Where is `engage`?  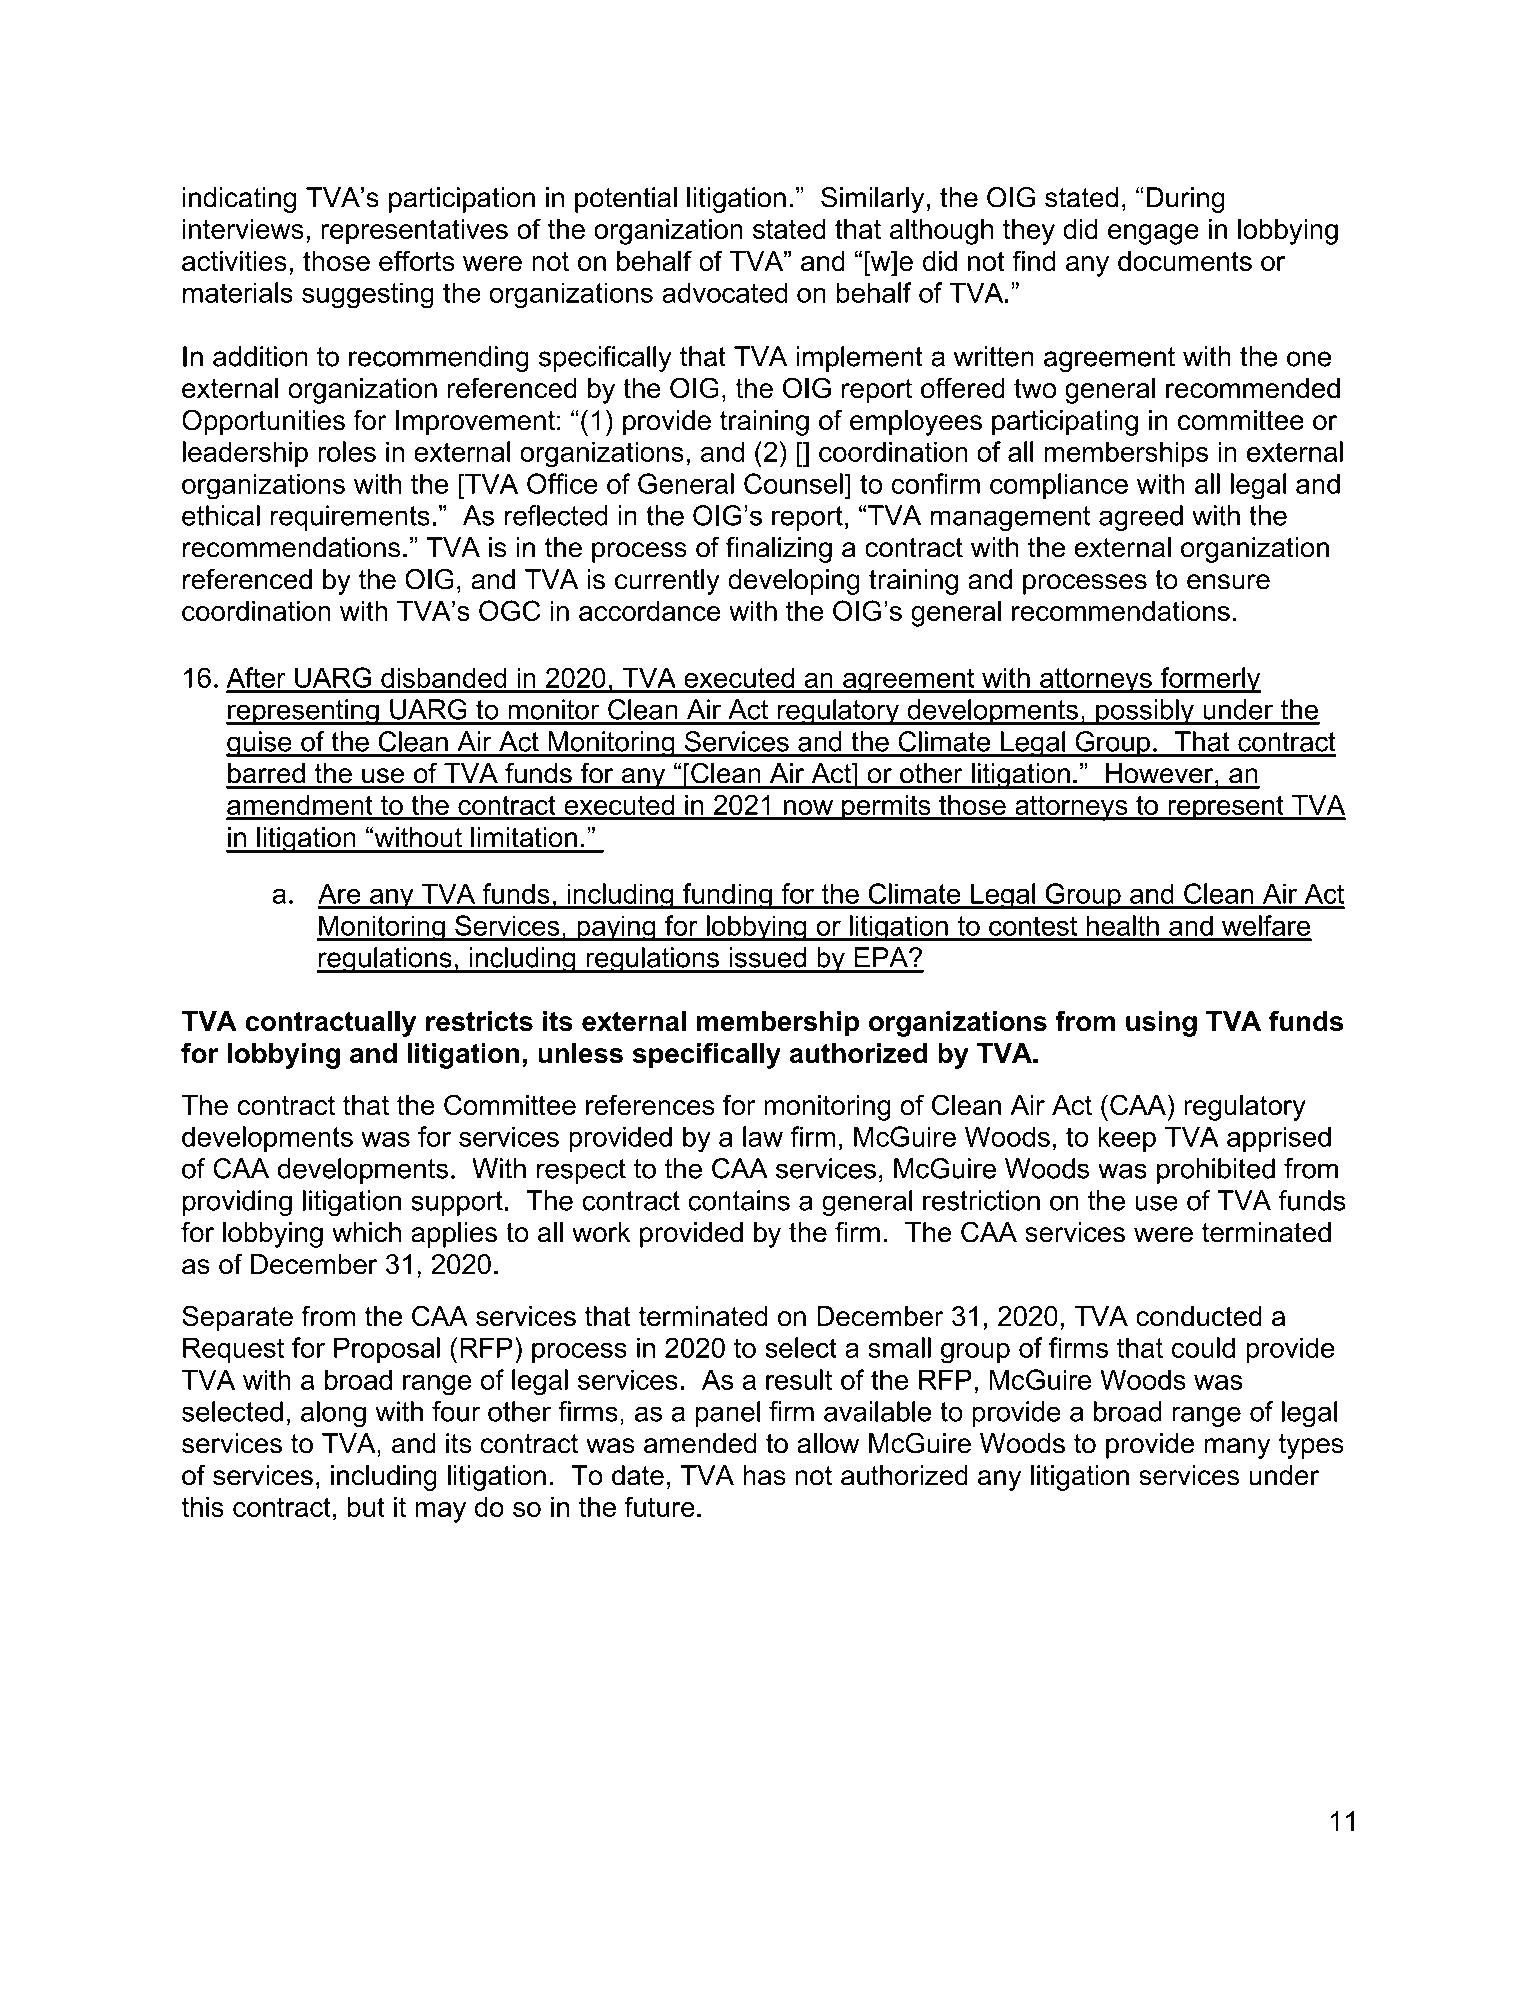 engage is located at coordinates (1153, 234).
